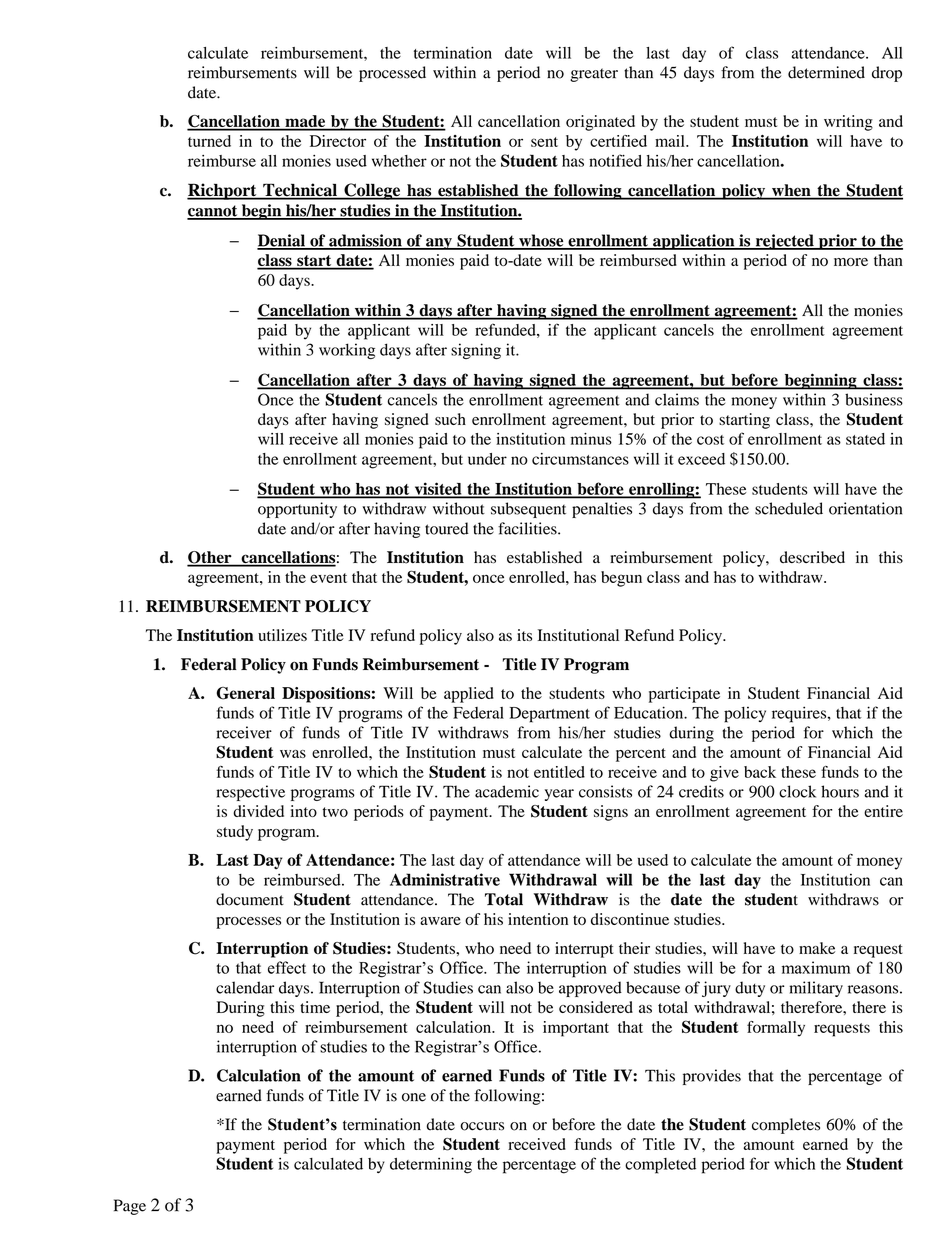  I want to click on utilizes, so click(282, 635).
